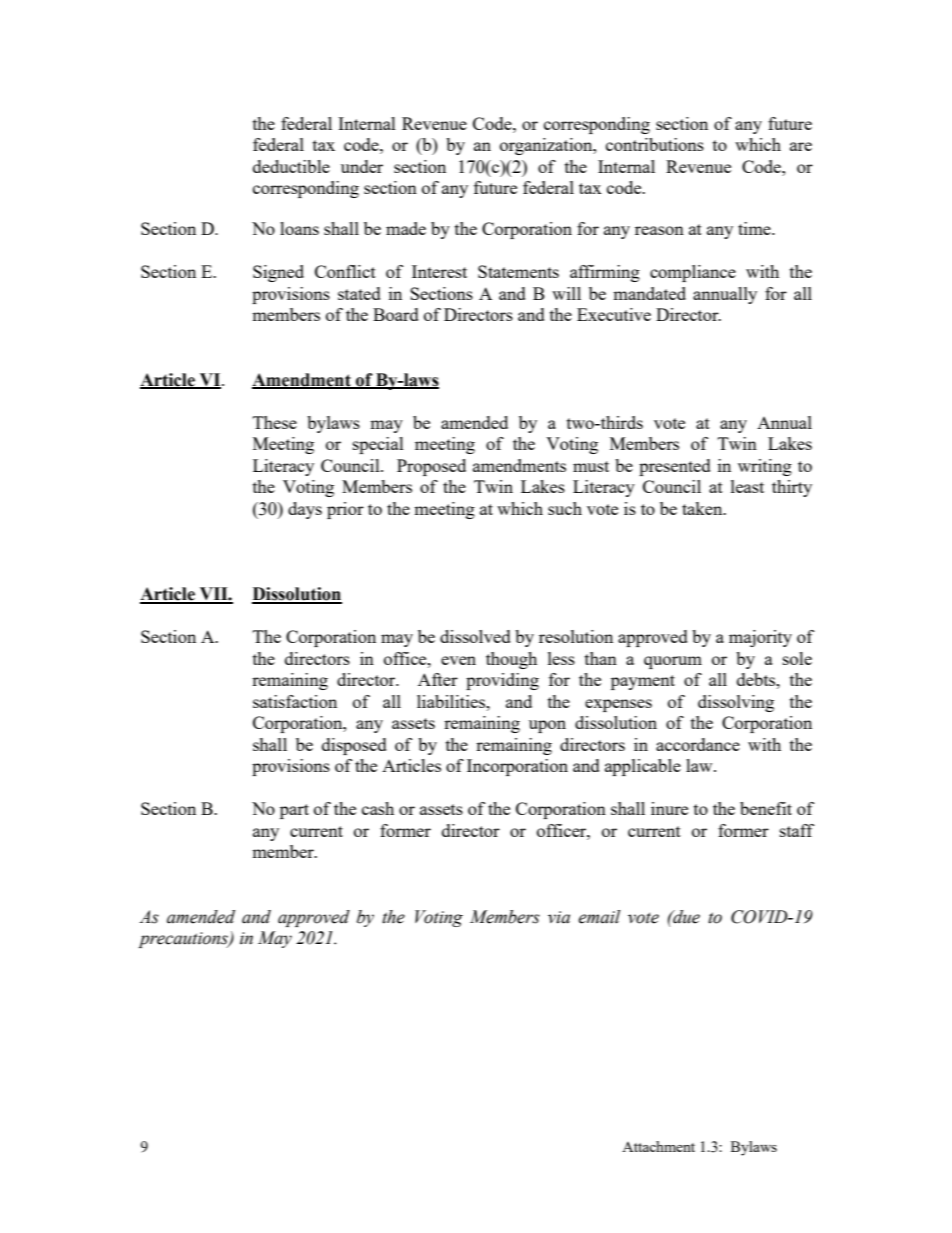 The image size is (952, 1233). What do you see at coordinates (755, 228) in the screenshot?
I see `time` at bounding box center [755, 228].
